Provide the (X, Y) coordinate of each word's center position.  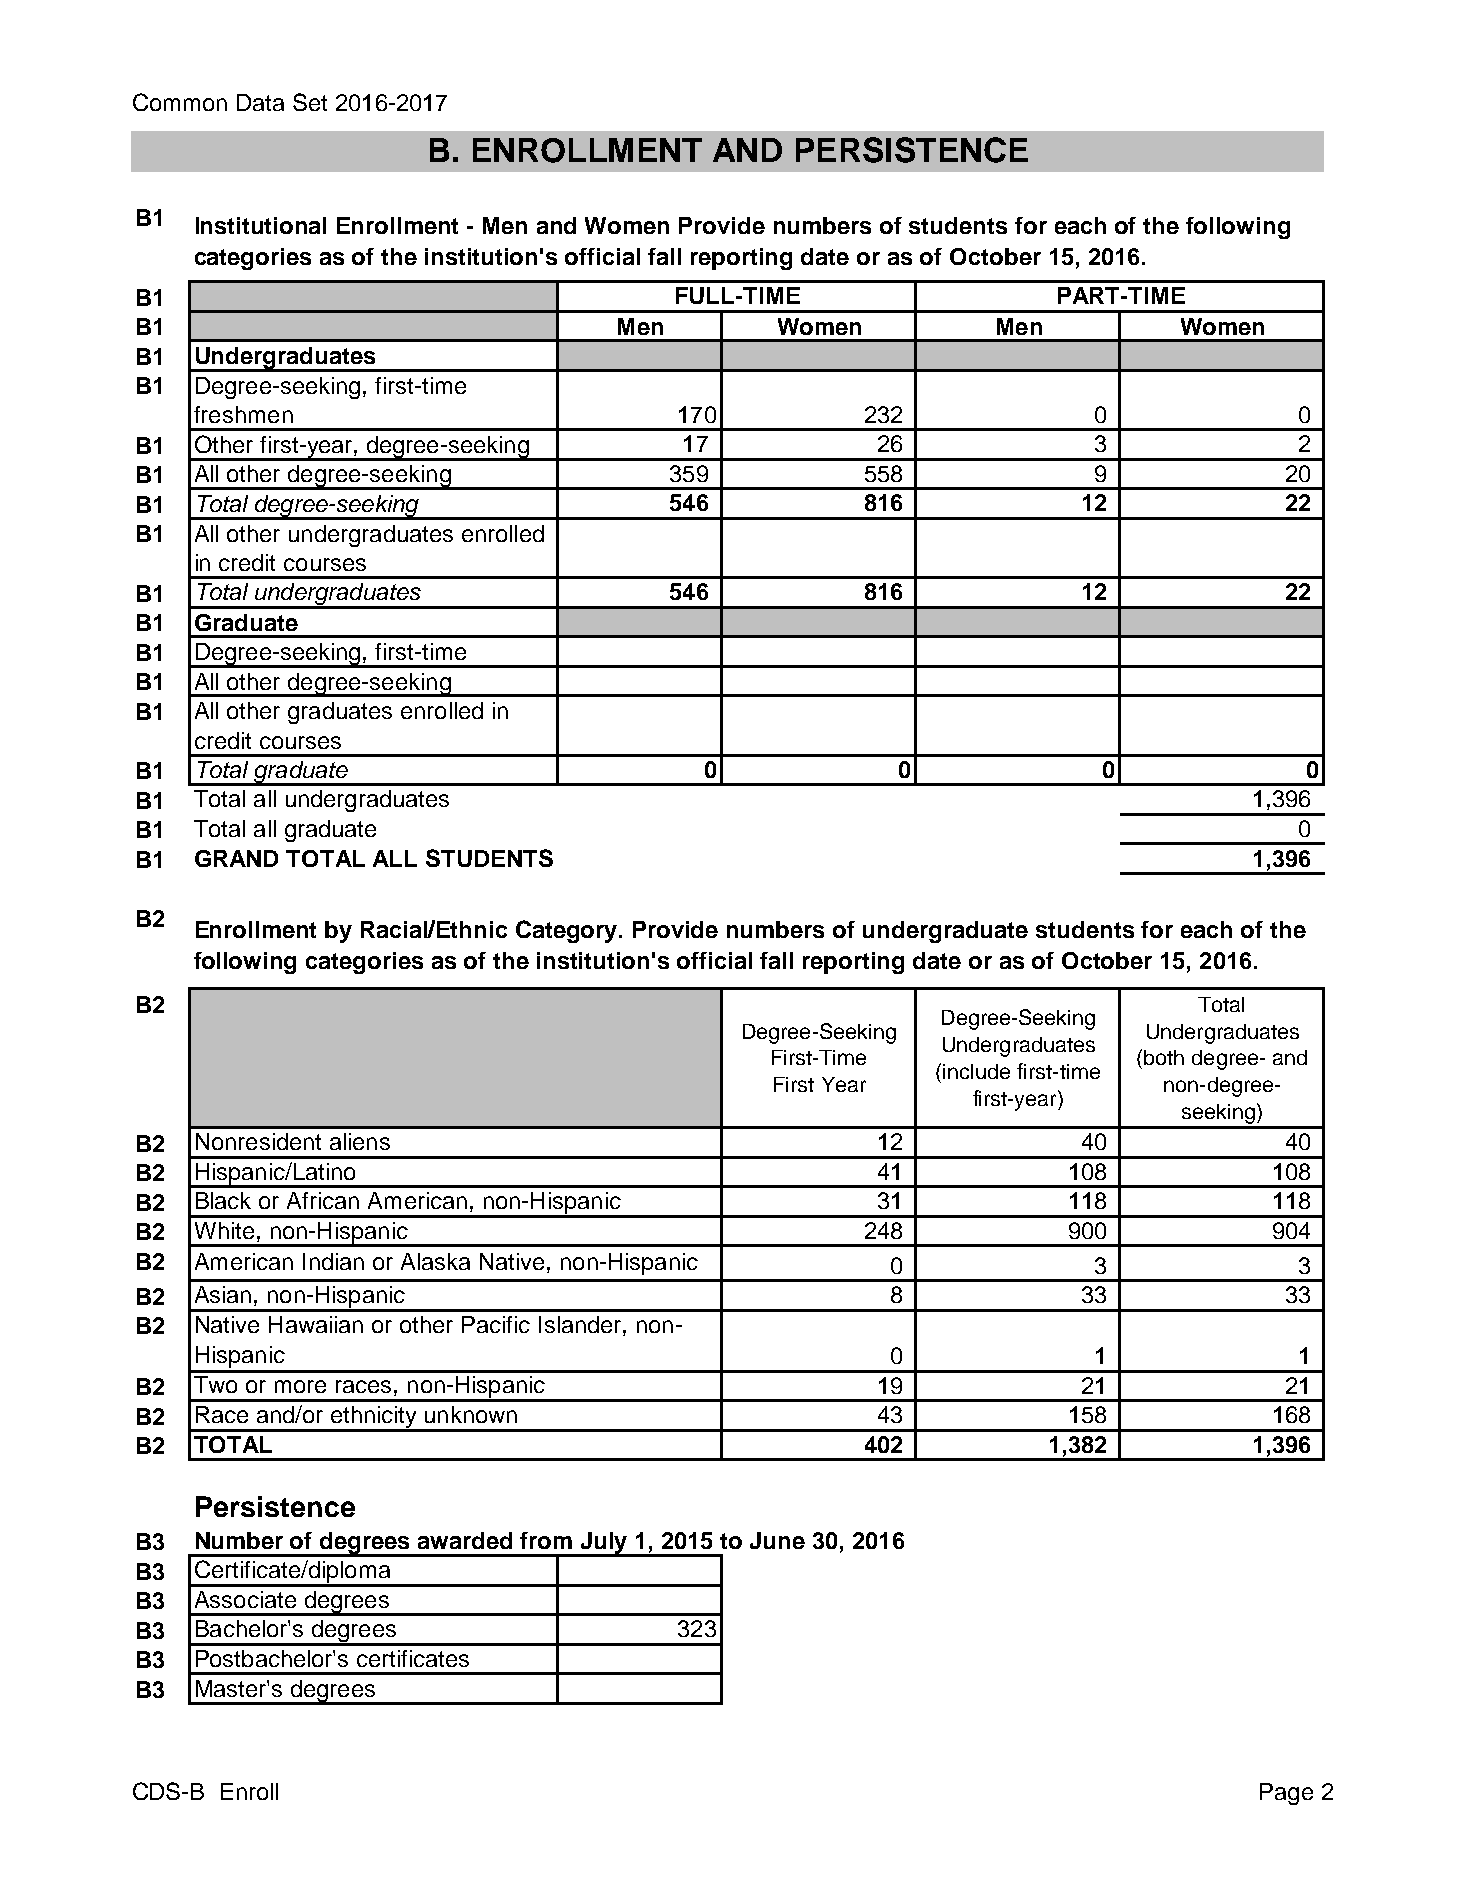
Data (260, 102)
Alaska (435, 1261)
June (777, 1540)
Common (180, 102)
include (976, 1071)
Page (1286, 1794)
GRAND (236, 858)
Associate (245, 1599)
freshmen (243, 414)
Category (568, 931)
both (1164, 1057)
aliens (360, 1141)
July (605, 1544)
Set (310, 102)
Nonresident (258, 1141)
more (300, 1386)
